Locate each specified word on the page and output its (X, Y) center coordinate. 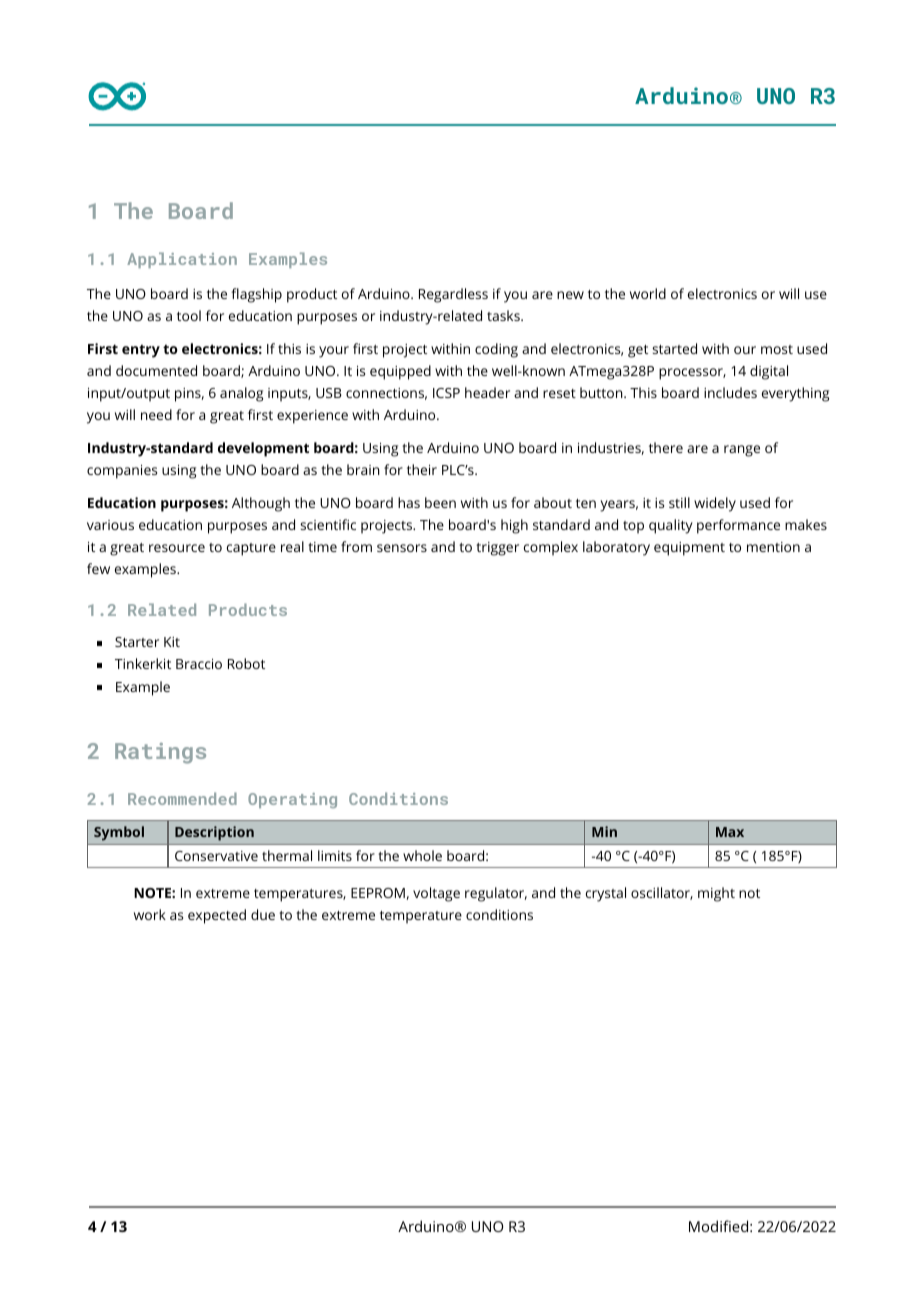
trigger (497, 549)
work (150, 914)
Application (182, 260)
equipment (689, 549)
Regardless (453, 295)
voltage (436, 894)
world (648, 293)
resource (177, 548)
